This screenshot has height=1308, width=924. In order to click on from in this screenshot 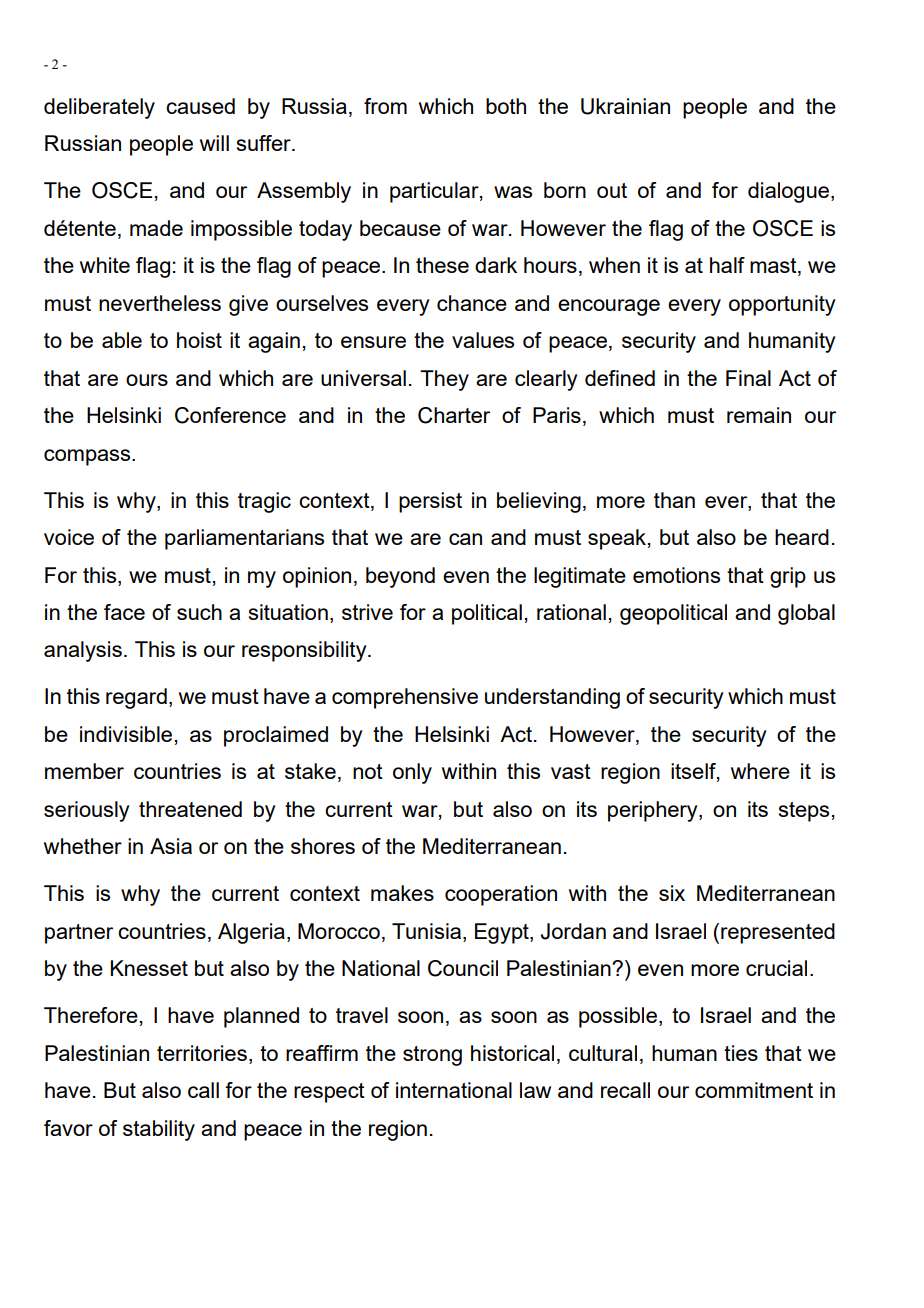, I will do `click(385, 106)`.
